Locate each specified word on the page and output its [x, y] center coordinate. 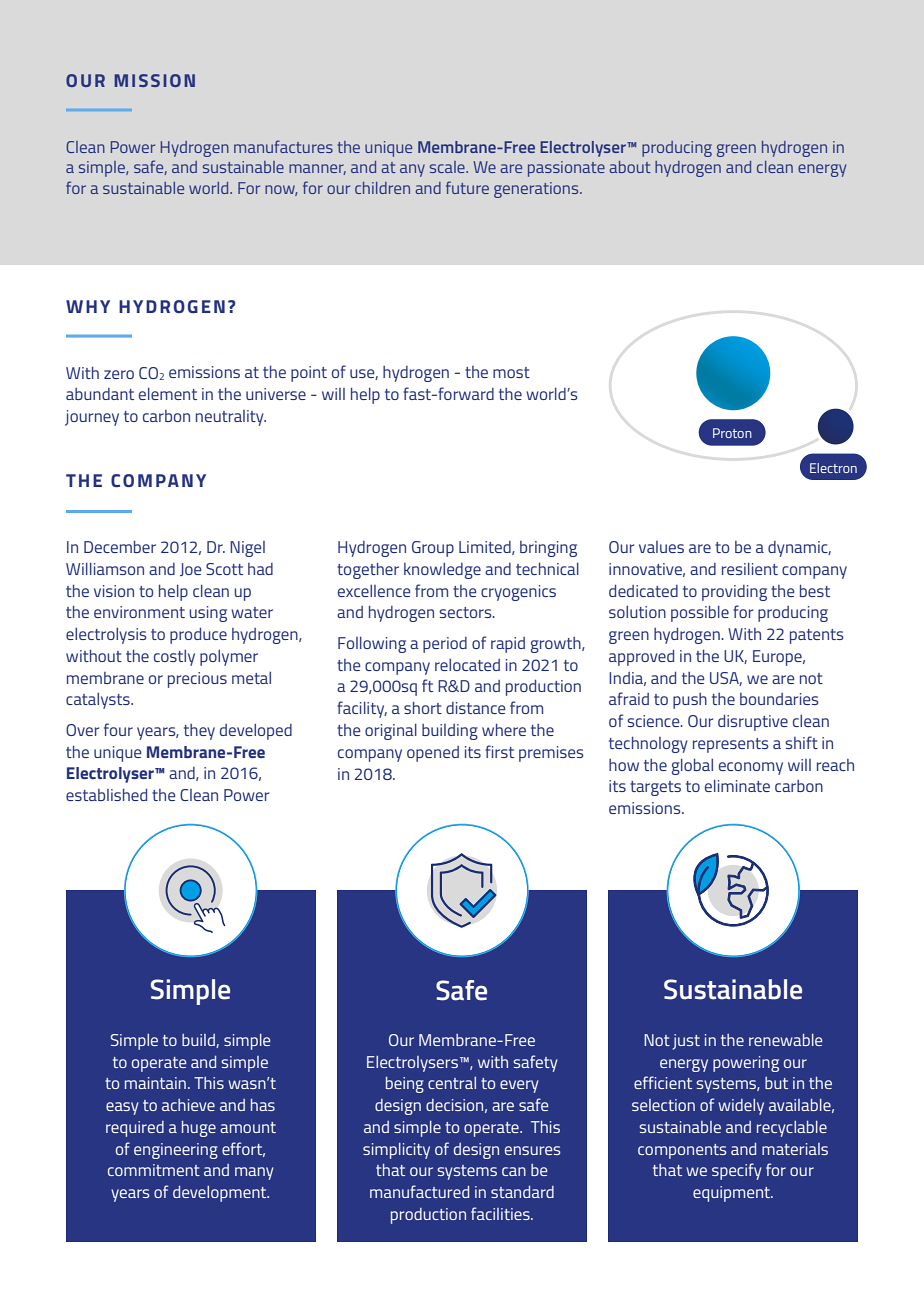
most [511, 372]
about [630, 167]
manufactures [283, 146]
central [452, 1083]
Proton [732, 433]
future [467, 187]
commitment [154, 1170]
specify [737, 1171]
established [106, 795]
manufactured [419, 1191]
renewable [785, 1040]
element [168, 394]
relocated [467, 665]
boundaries [779, 699]
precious [197, 680]
